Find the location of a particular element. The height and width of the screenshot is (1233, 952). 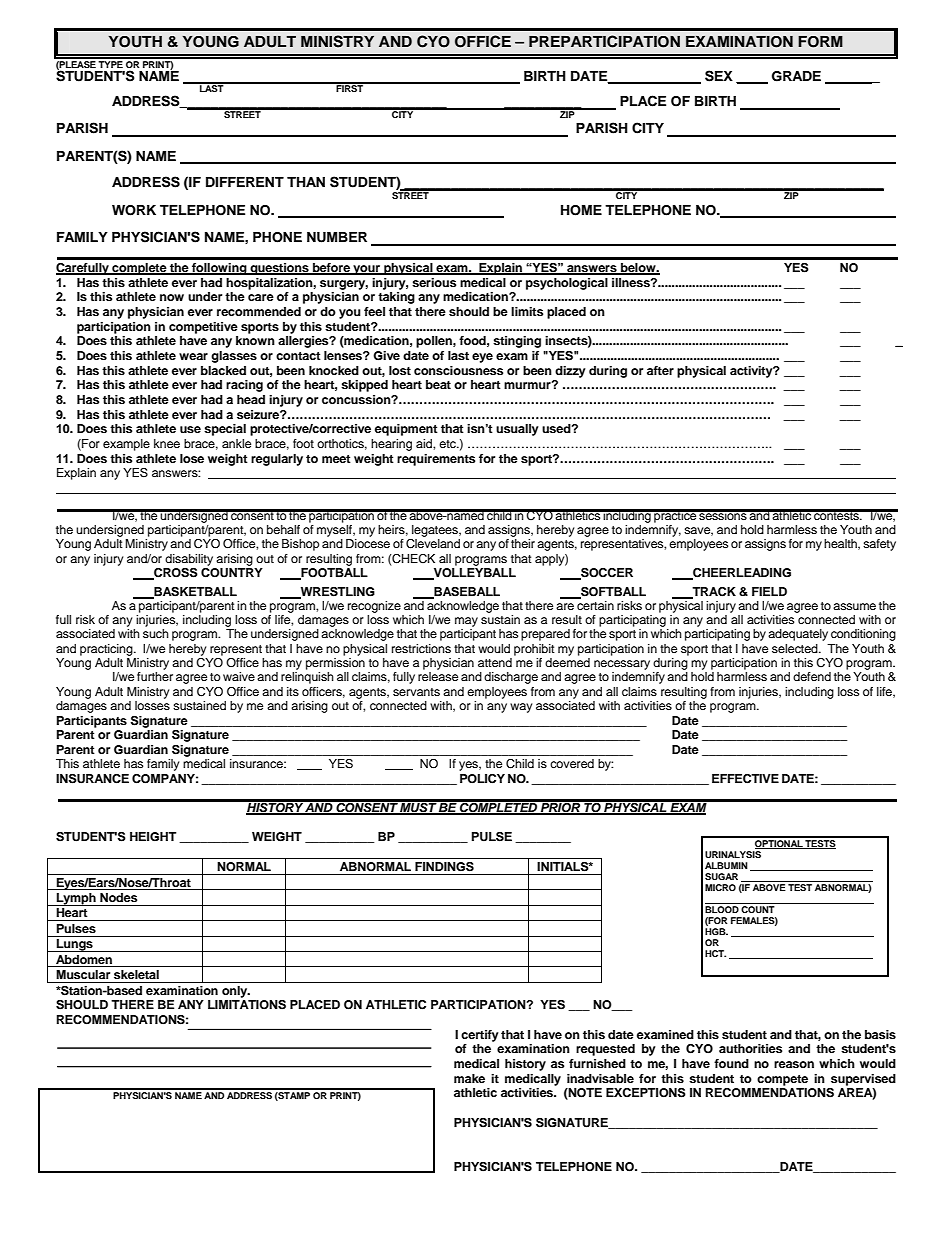

EFFECTIVE is located at coordinates (745, 779).
